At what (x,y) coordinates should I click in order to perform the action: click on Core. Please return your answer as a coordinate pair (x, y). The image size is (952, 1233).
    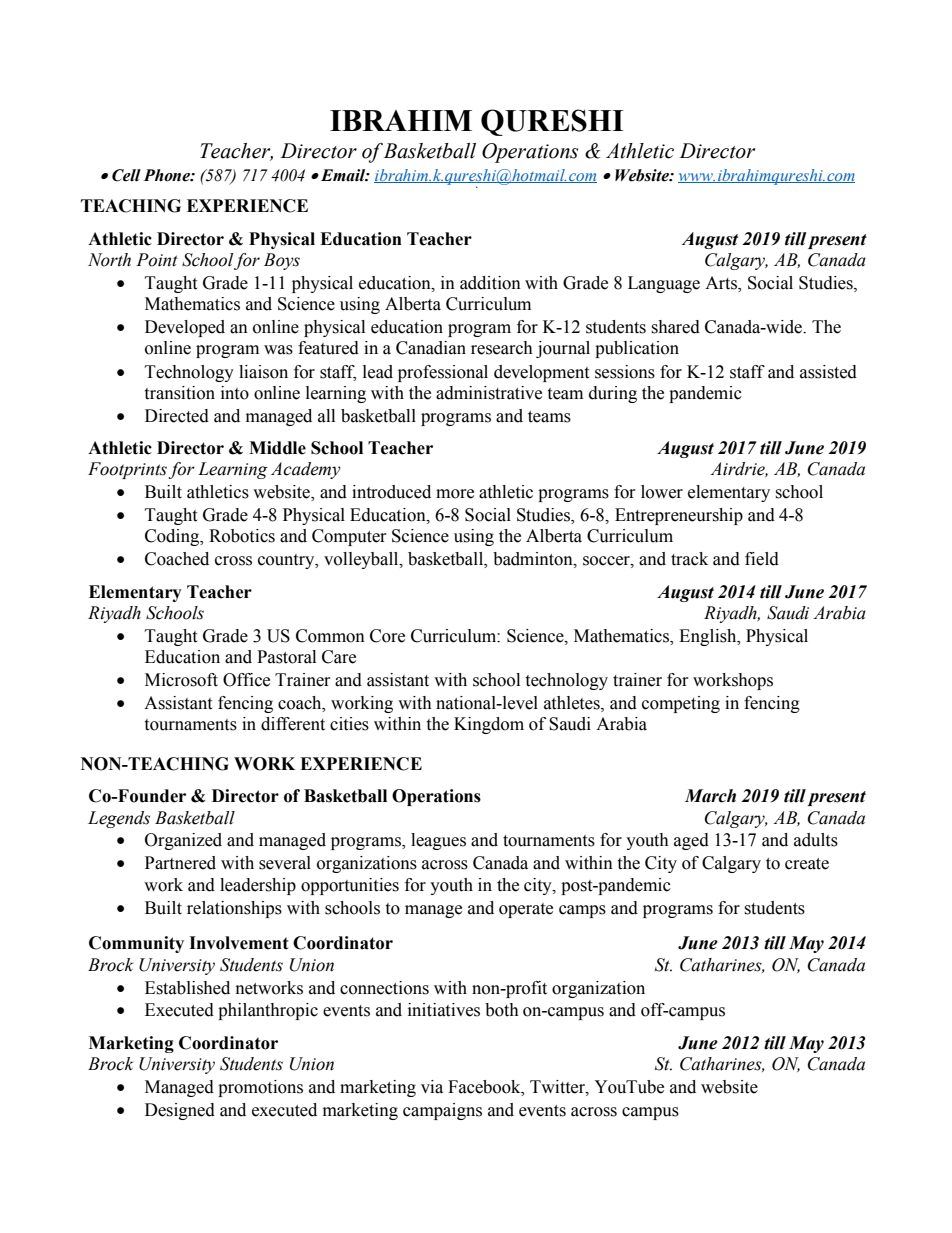
    Looking at the image, I should click on (387, 636).
